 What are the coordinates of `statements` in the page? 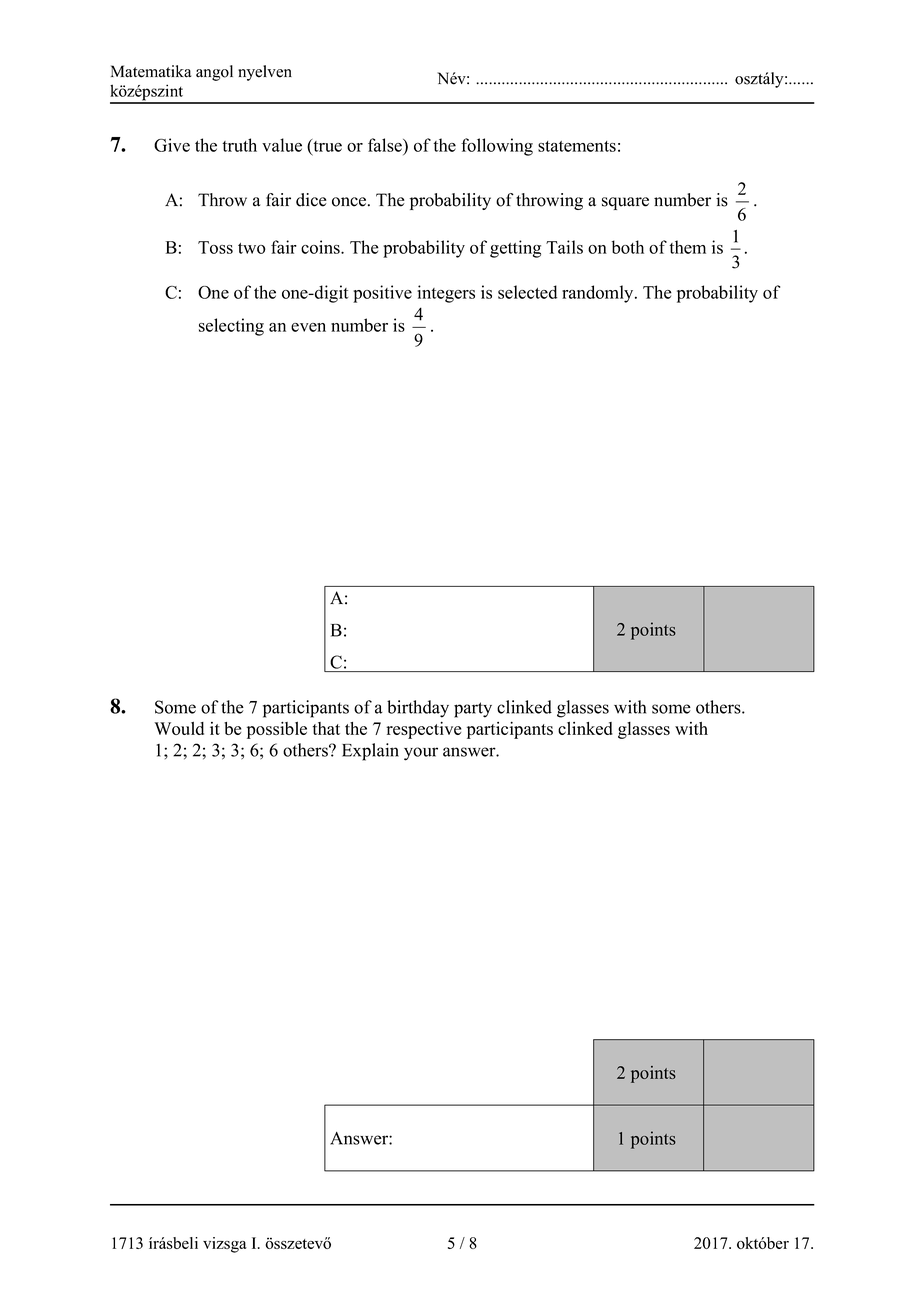 It's located at (577, 146).
